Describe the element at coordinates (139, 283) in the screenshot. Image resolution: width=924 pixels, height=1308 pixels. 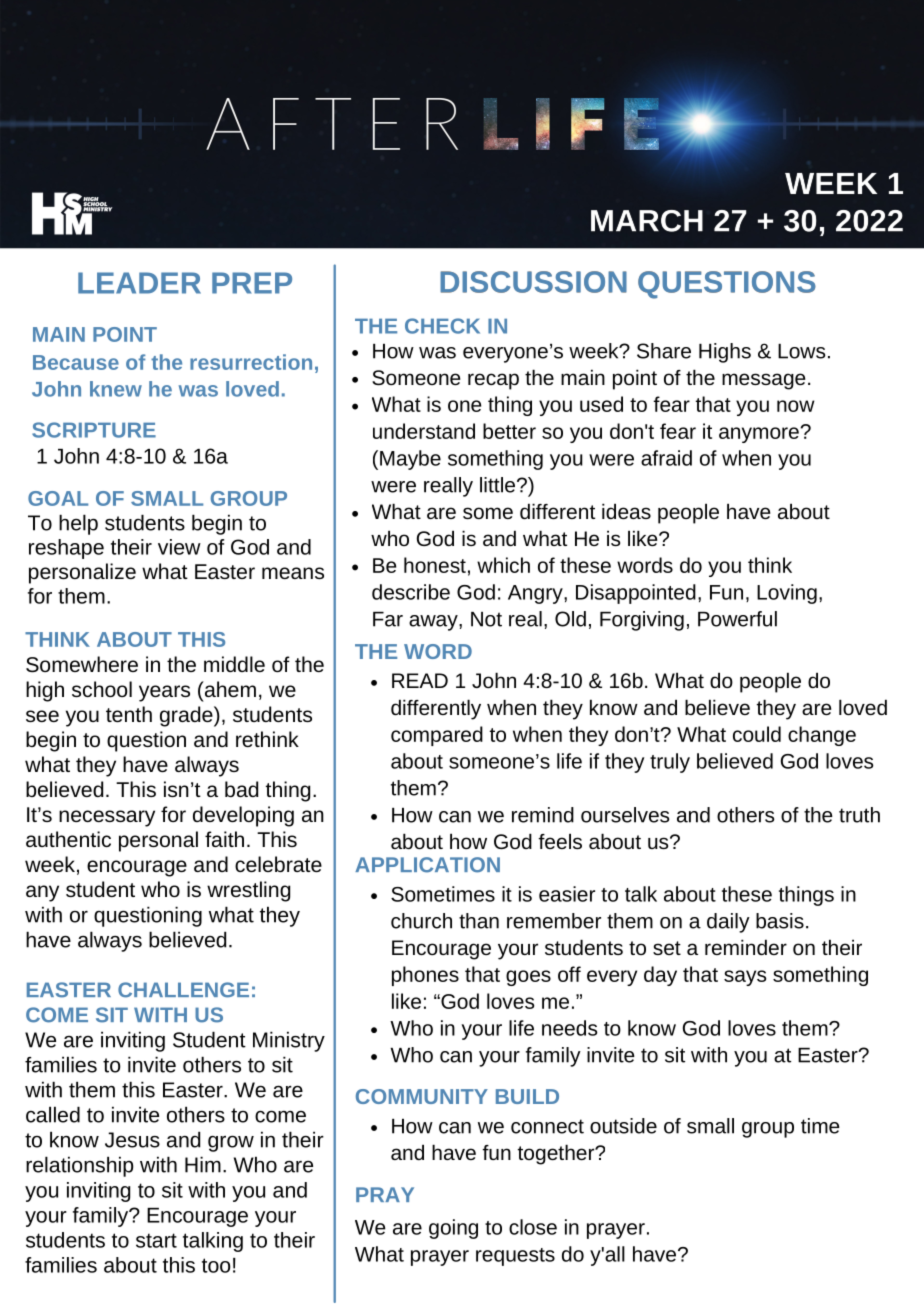
I see `LEADER` at that location.
